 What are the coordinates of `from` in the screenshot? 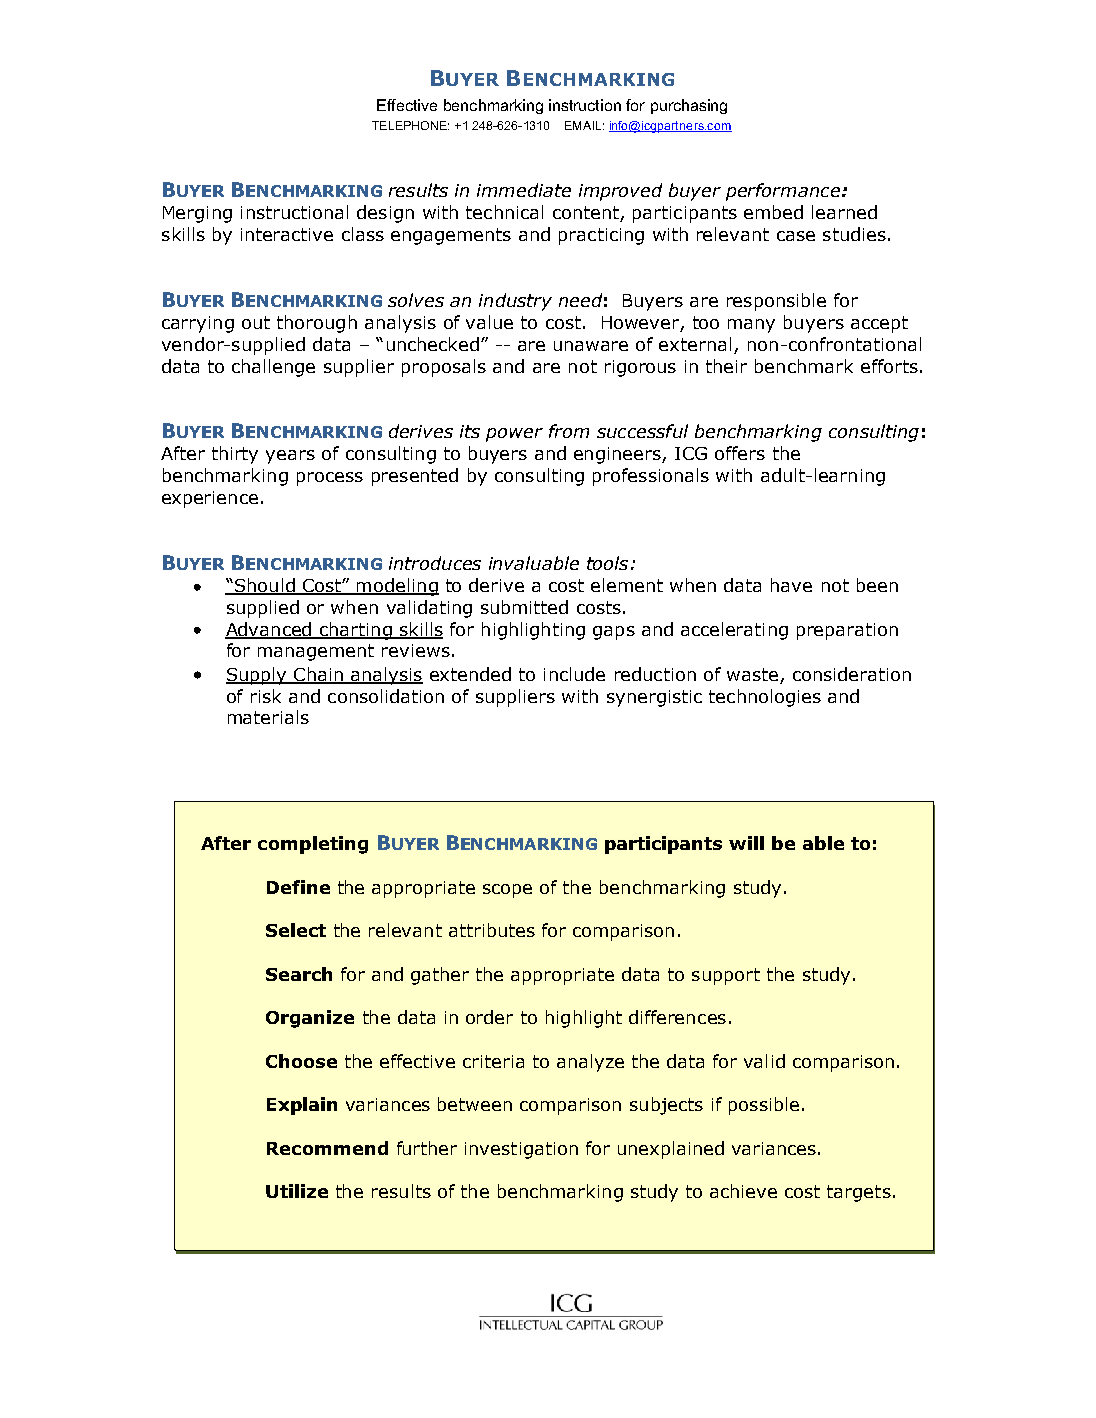 It's located at (569, 431).
